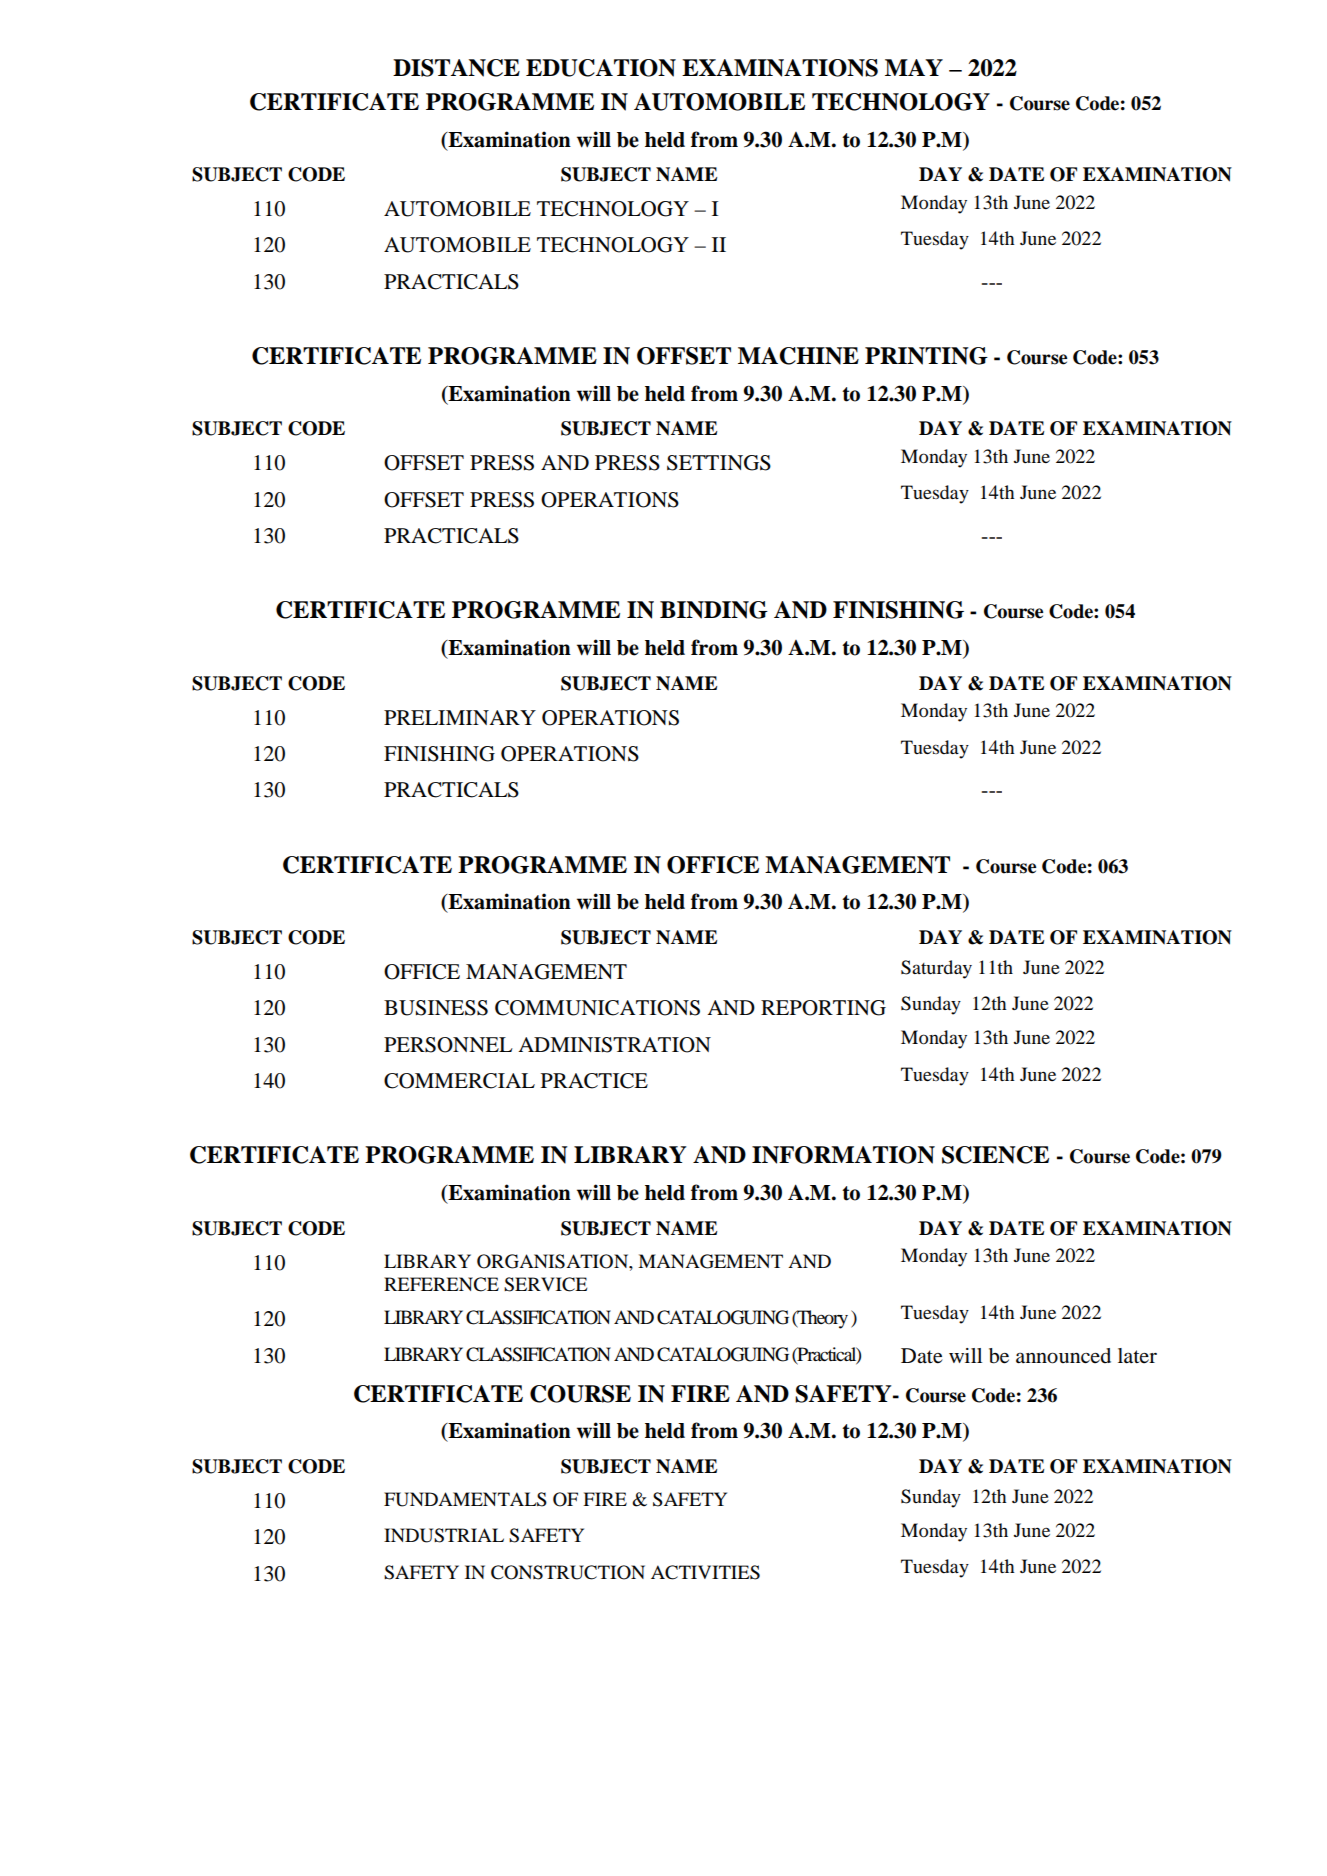 Image resolution: width=1327 pixels, height=1876 pixels. Describe the element at coordinates (926, 356) in the screenshot. I see `PRINTING` at that location.
